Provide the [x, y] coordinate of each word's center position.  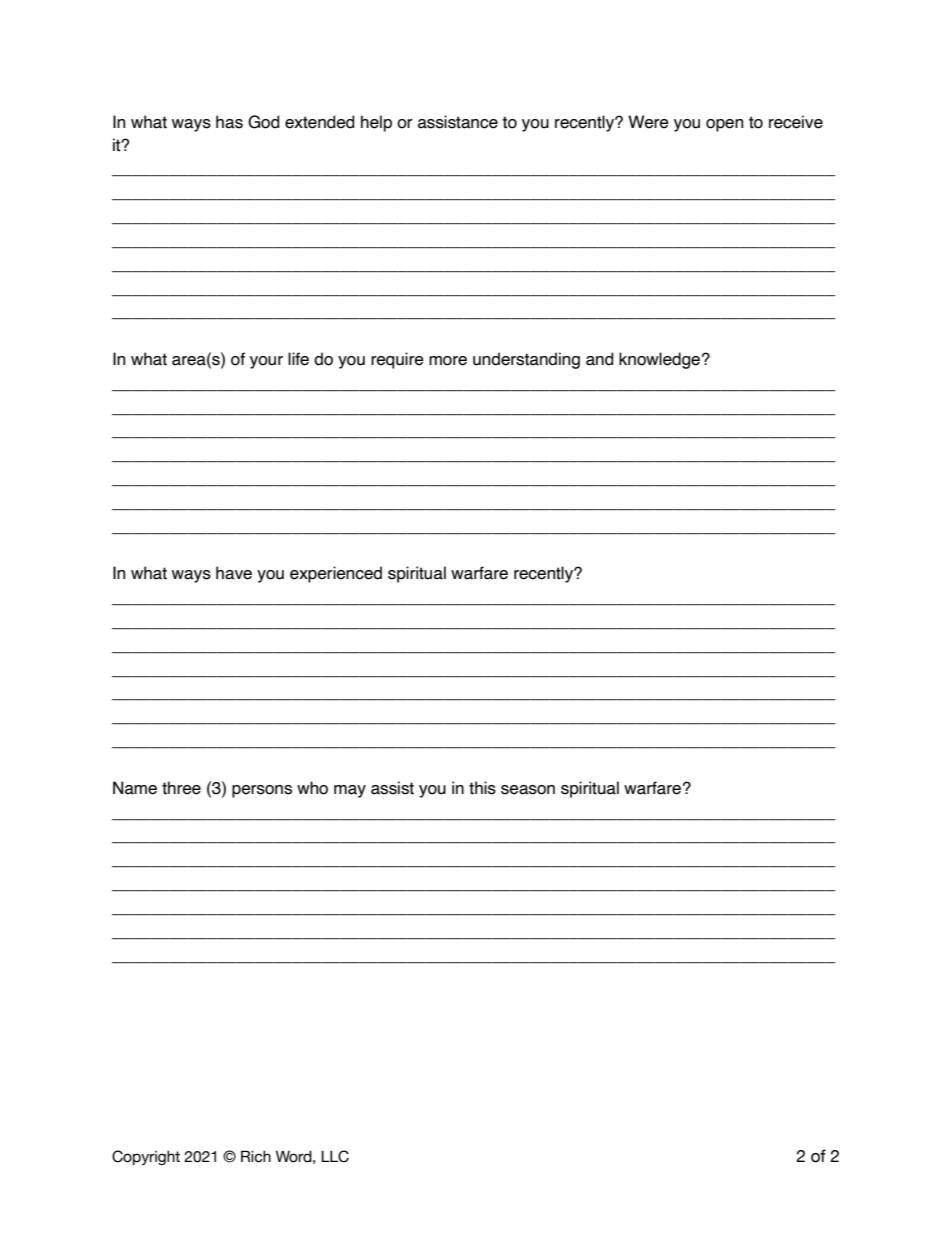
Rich [256, 1156]
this [482, 788]
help [376, 123]
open [724, 125]
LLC [335, 1156]
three [181, 788]
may [350, 791]
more [448, 361]
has [229, 122]
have [234, 573]
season [528, 790]
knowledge [661, 360]
